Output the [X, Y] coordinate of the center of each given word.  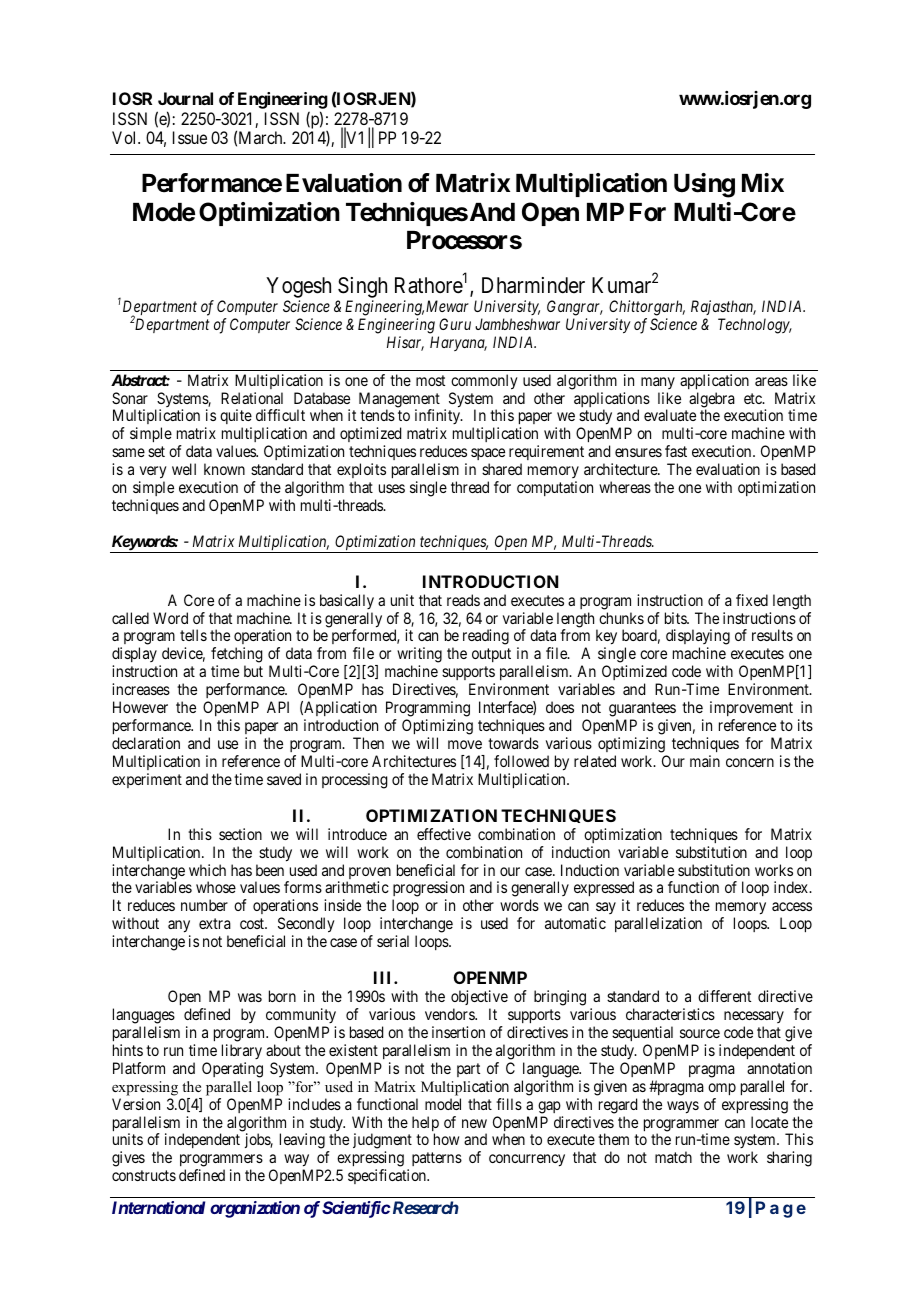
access [792, 906]
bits [676, 618]
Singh [362, 289]
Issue [190, 137]
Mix [763, 182]
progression [428, 890]
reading [486, 637]
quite [236, 418]
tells [193, 635]
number [204, 905]
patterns [437, 1159]
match [673, 1157]
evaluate [670, 415]
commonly [484, 382]
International [158, 1207]
